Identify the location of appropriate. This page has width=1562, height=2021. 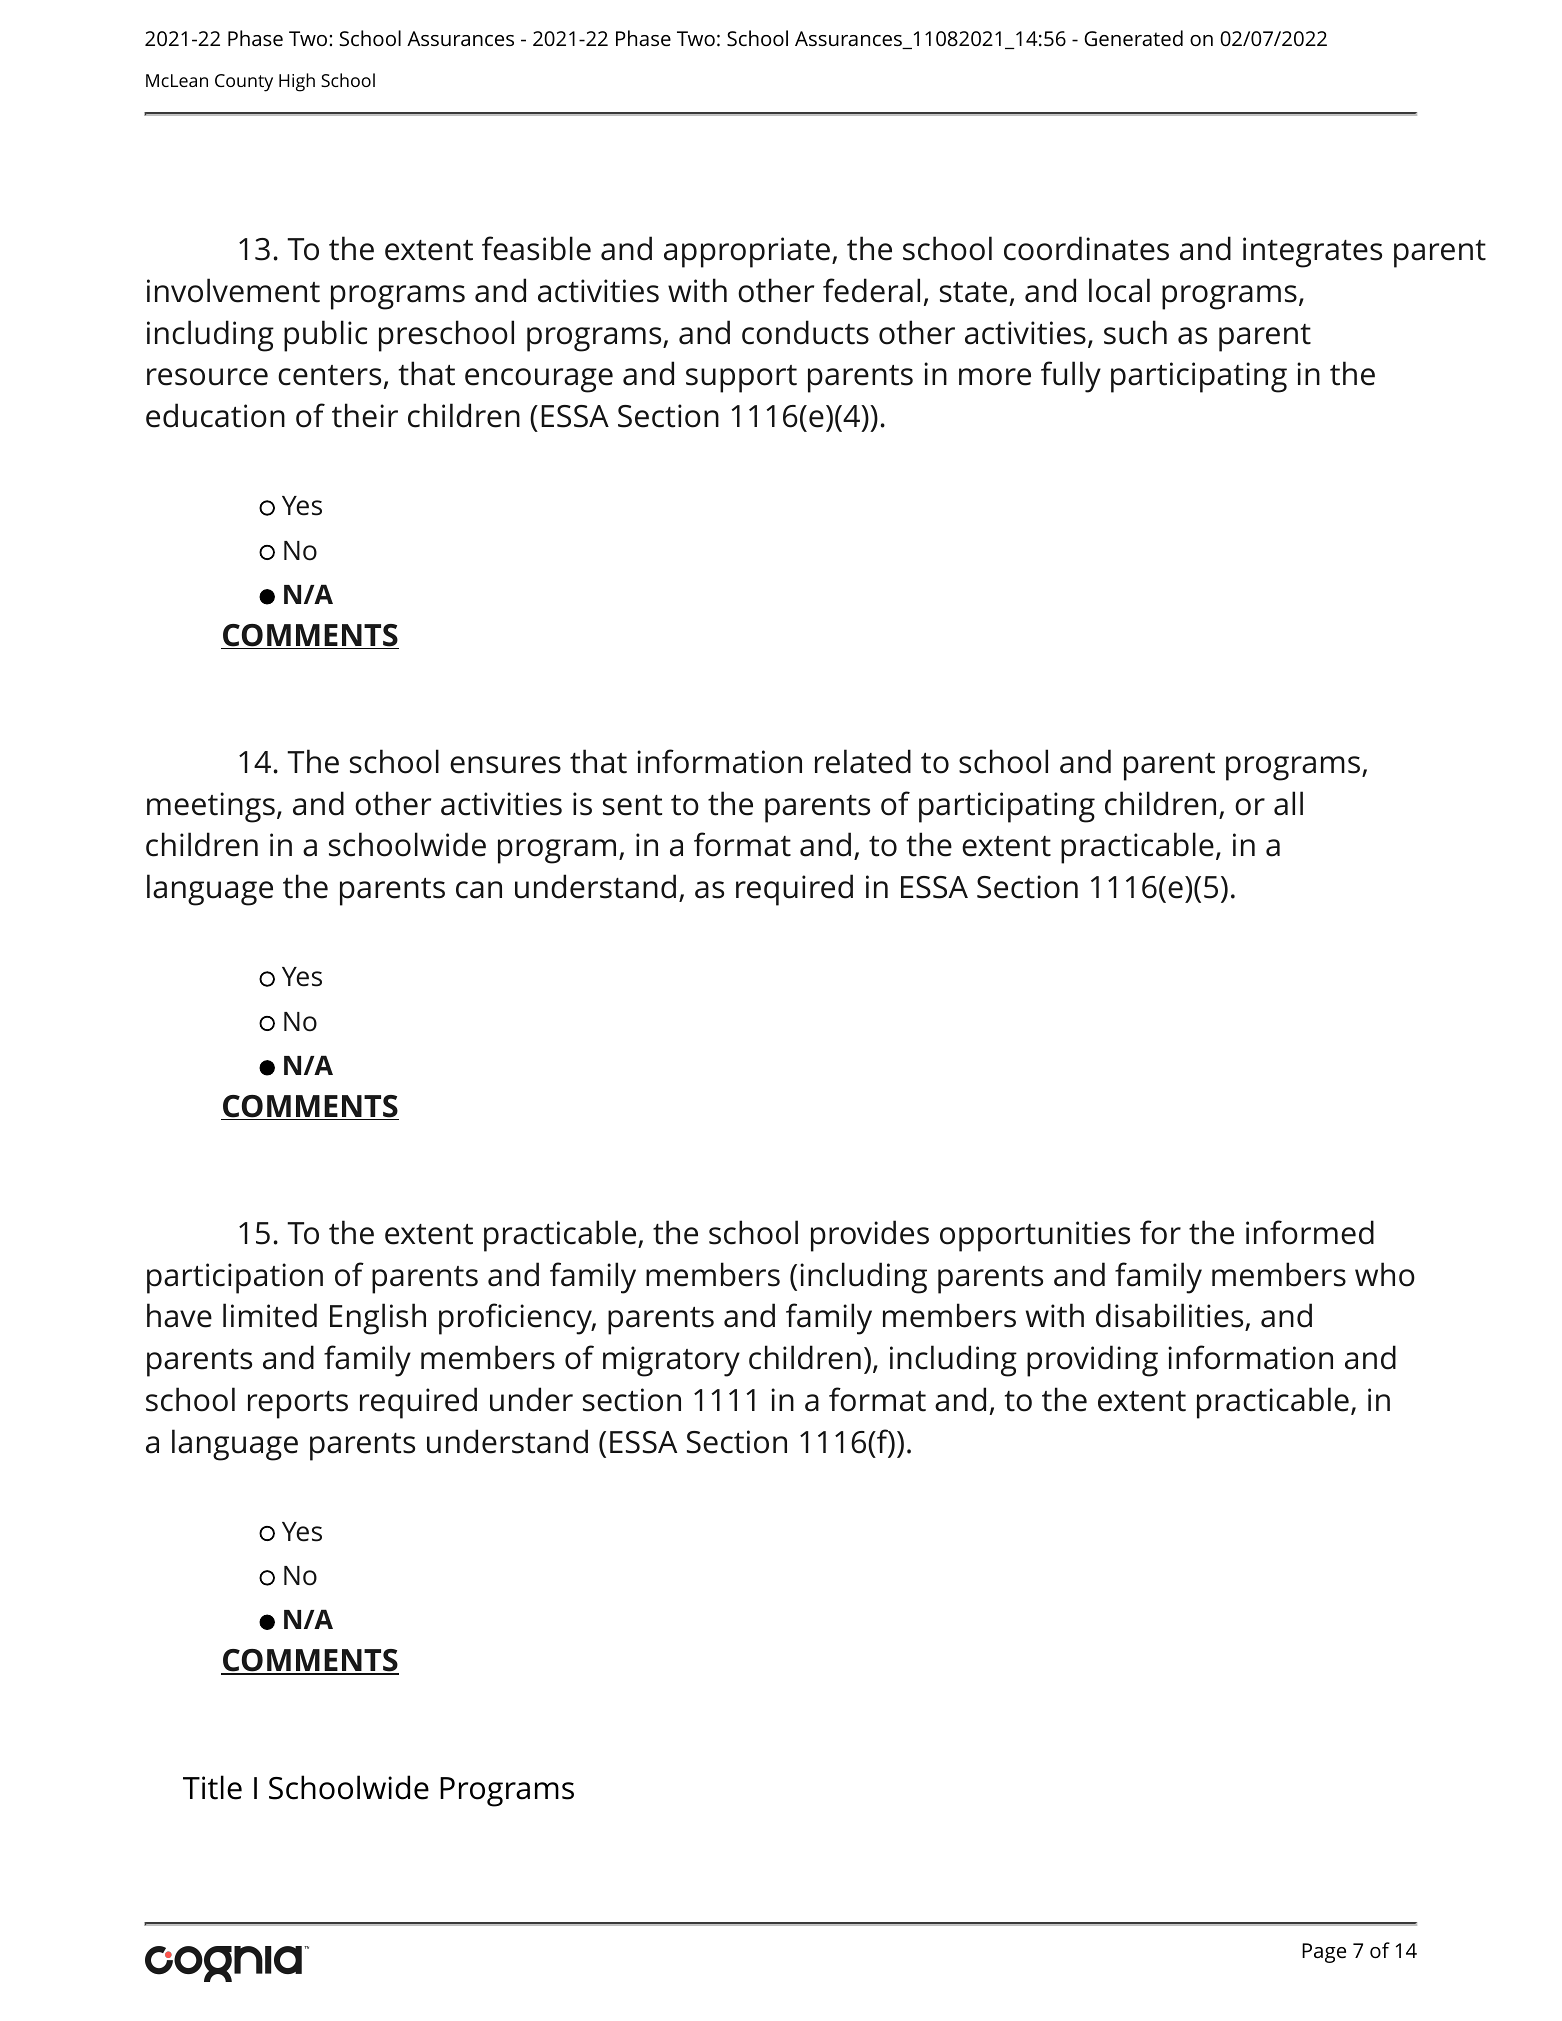
(747, 252).
